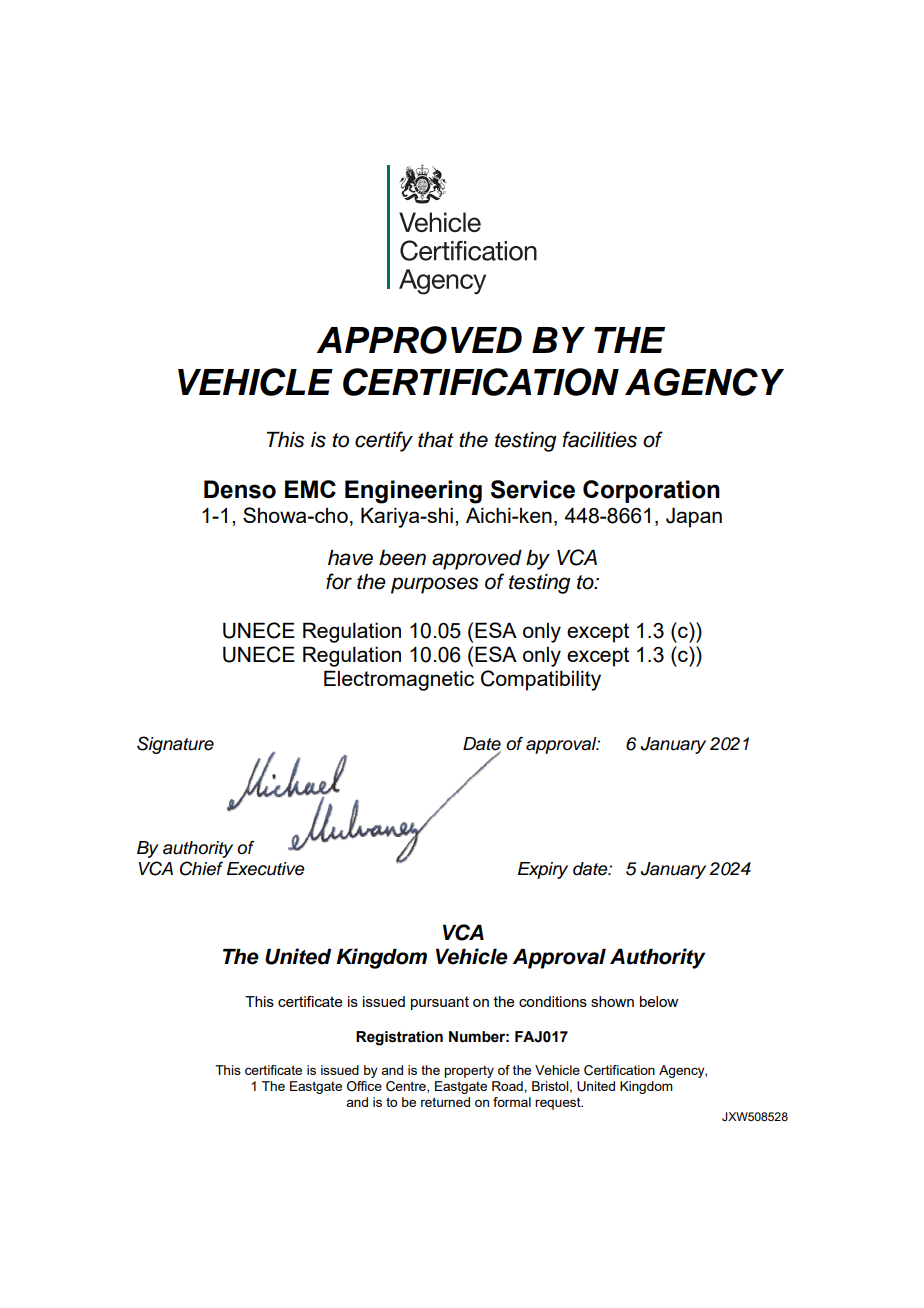 This screenshot has width=924, height=1308. I want to click on Denso, so click(240, 489).
